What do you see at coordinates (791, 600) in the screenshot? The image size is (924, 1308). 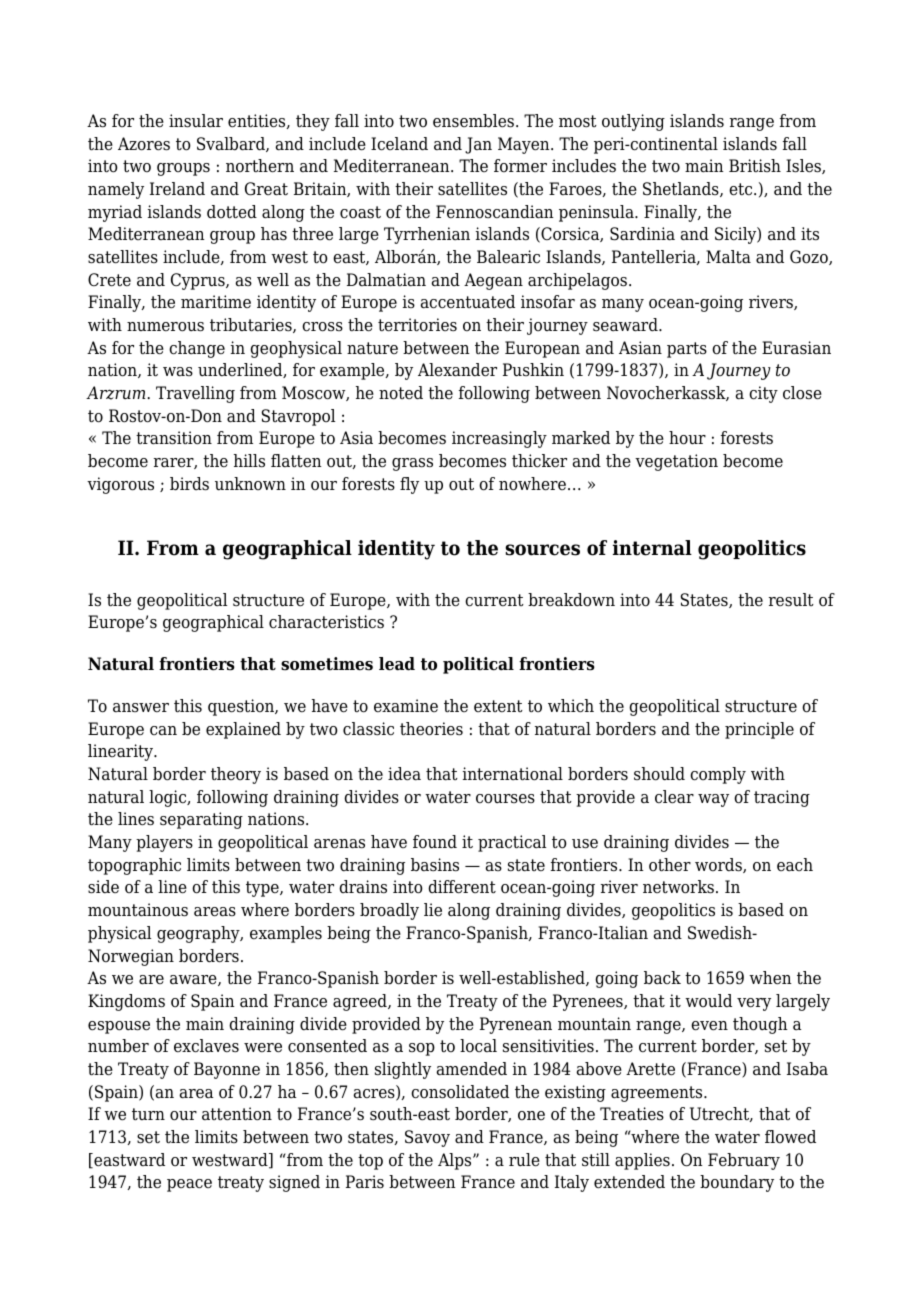 I see `result` at bounding box center [791, 600].
